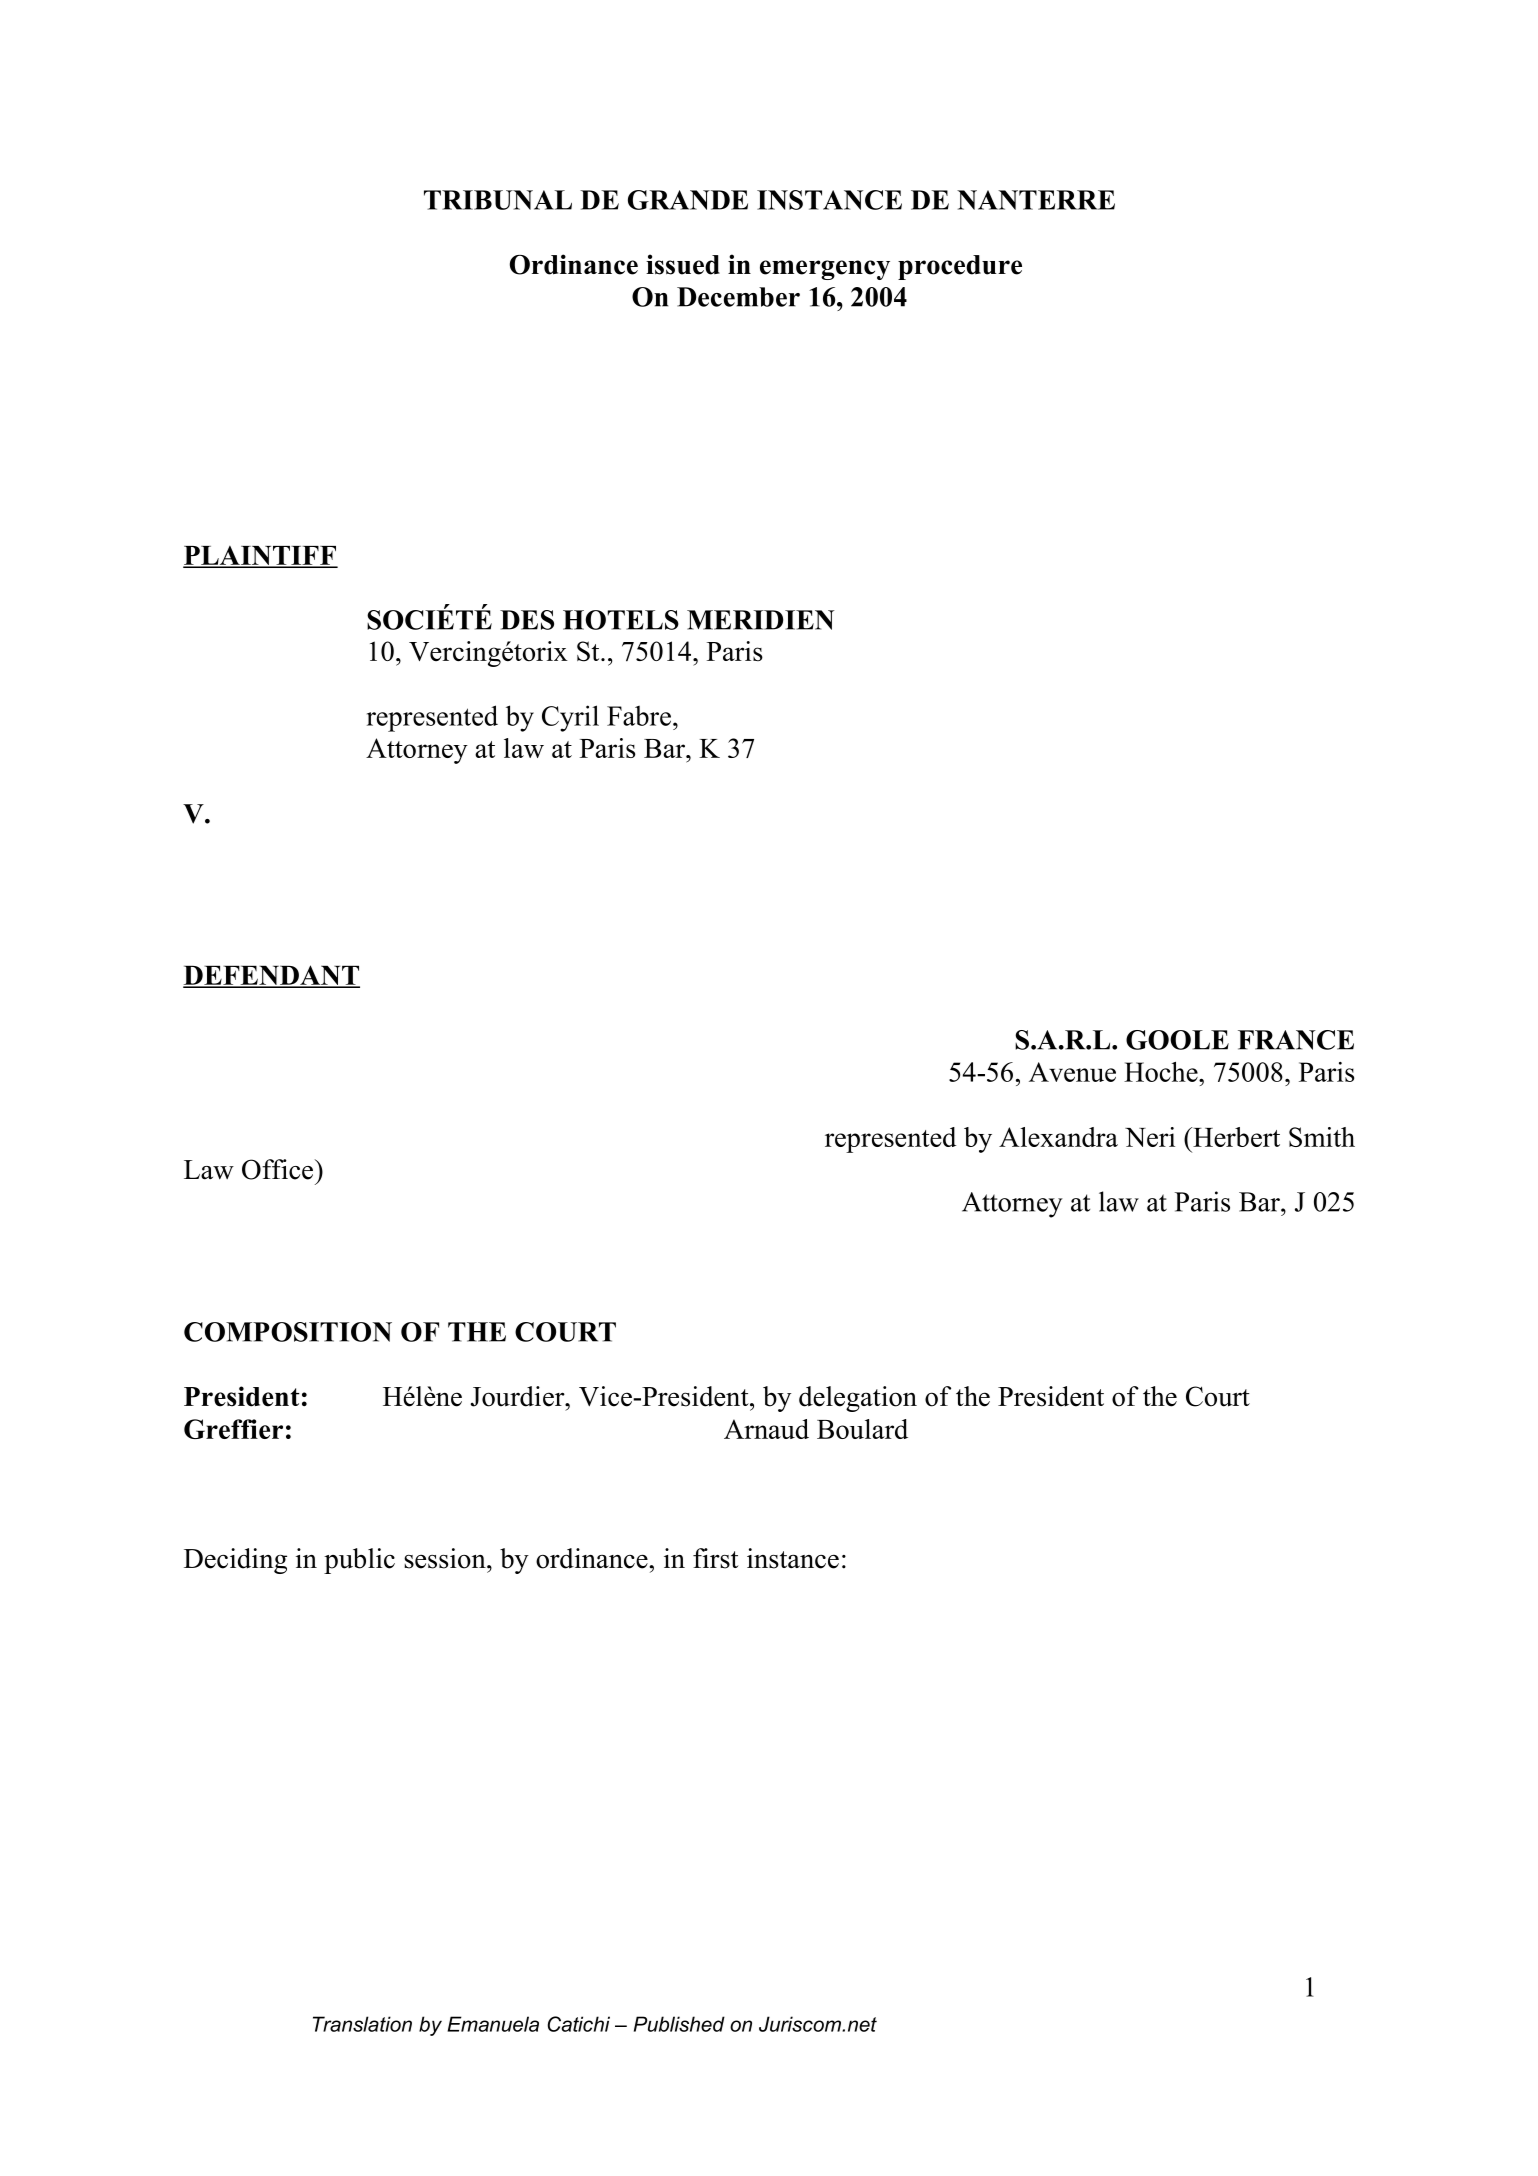 Image resolution: width=1538 pixels, height=2176 pixels. I want to click on Fabre, so click(639, 716).
